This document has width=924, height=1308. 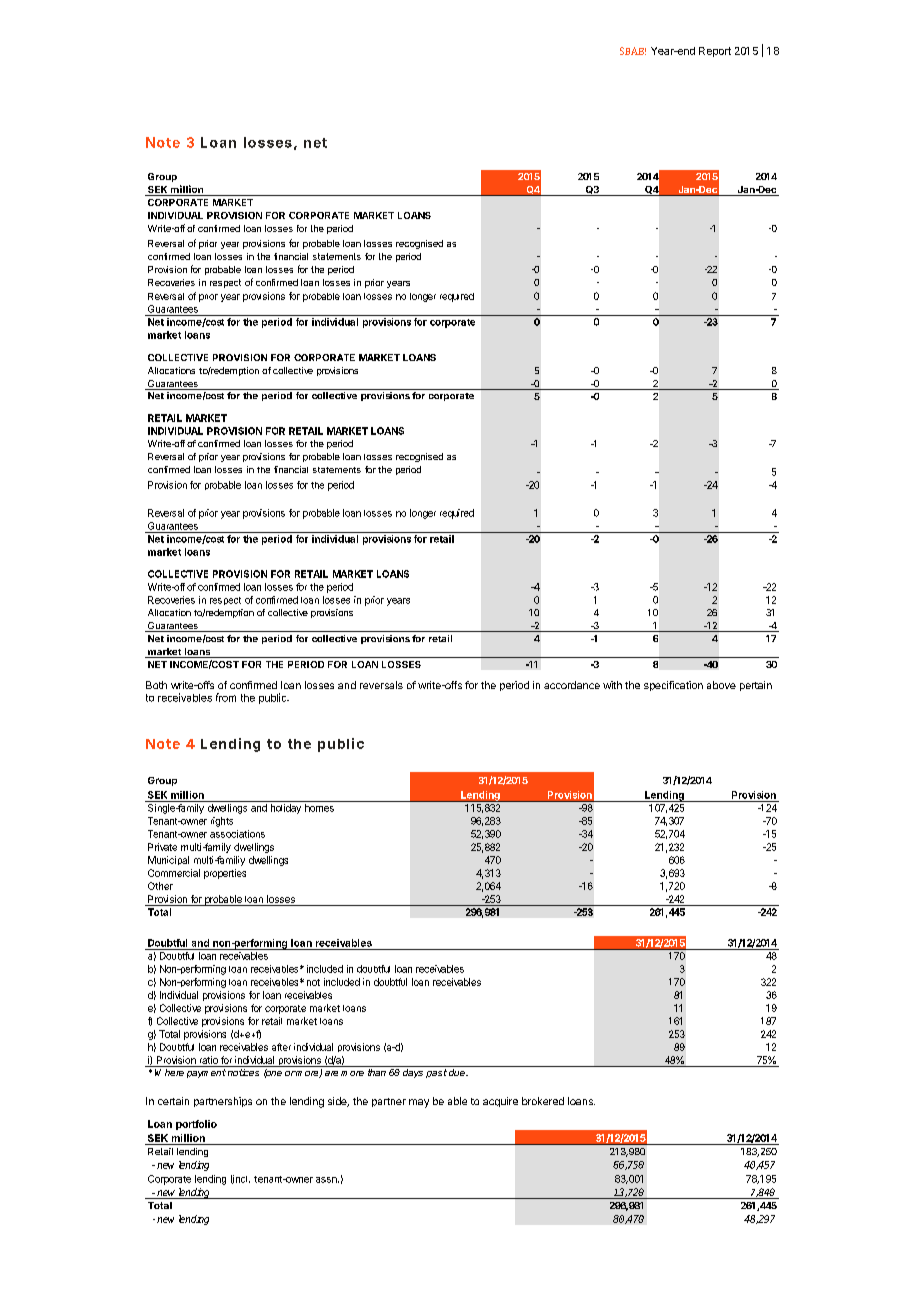 I want to click on from, so click(x=226, y=697).
